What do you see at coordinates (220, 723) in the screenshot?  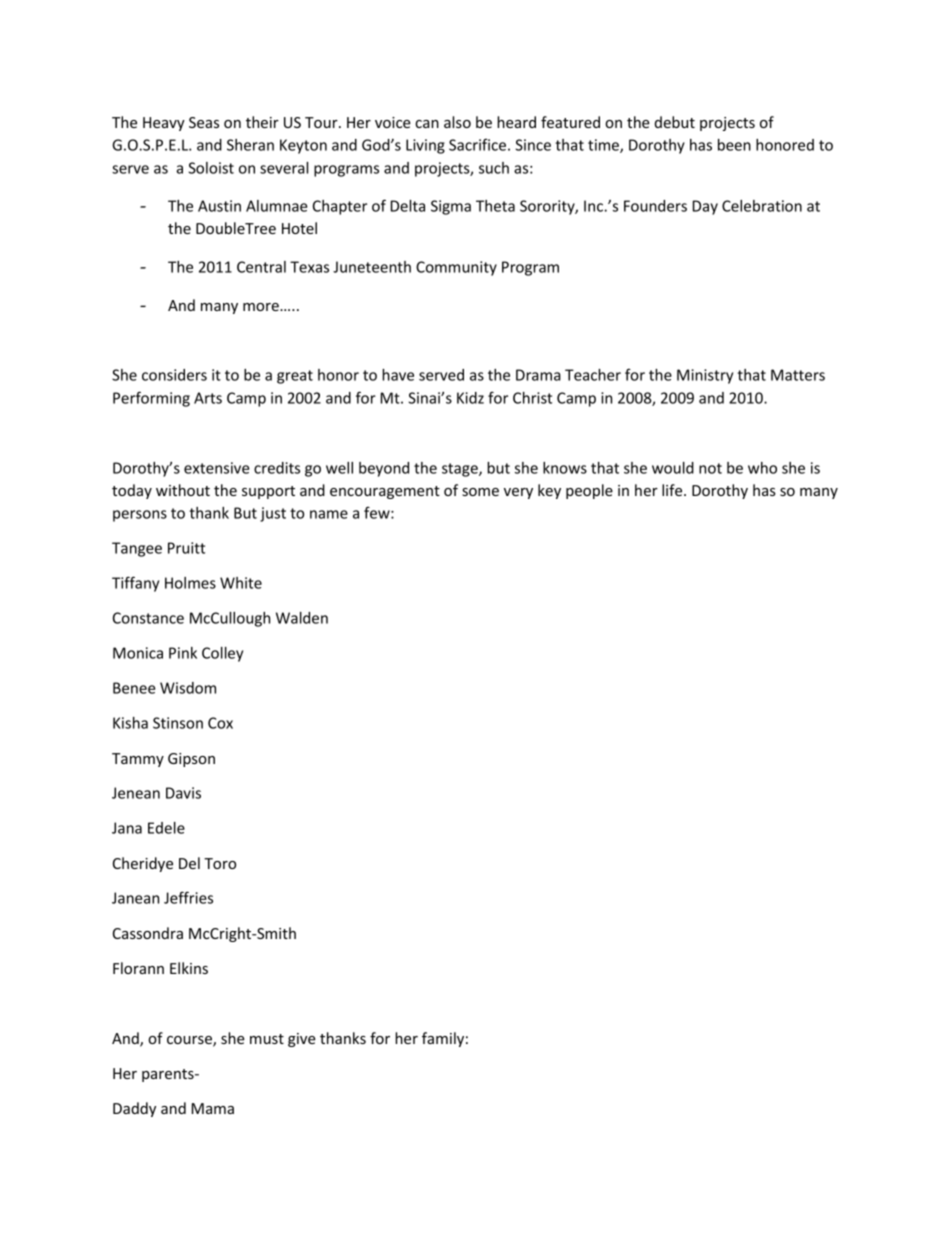 I see `Cox` at bounding box center [220, 723].
